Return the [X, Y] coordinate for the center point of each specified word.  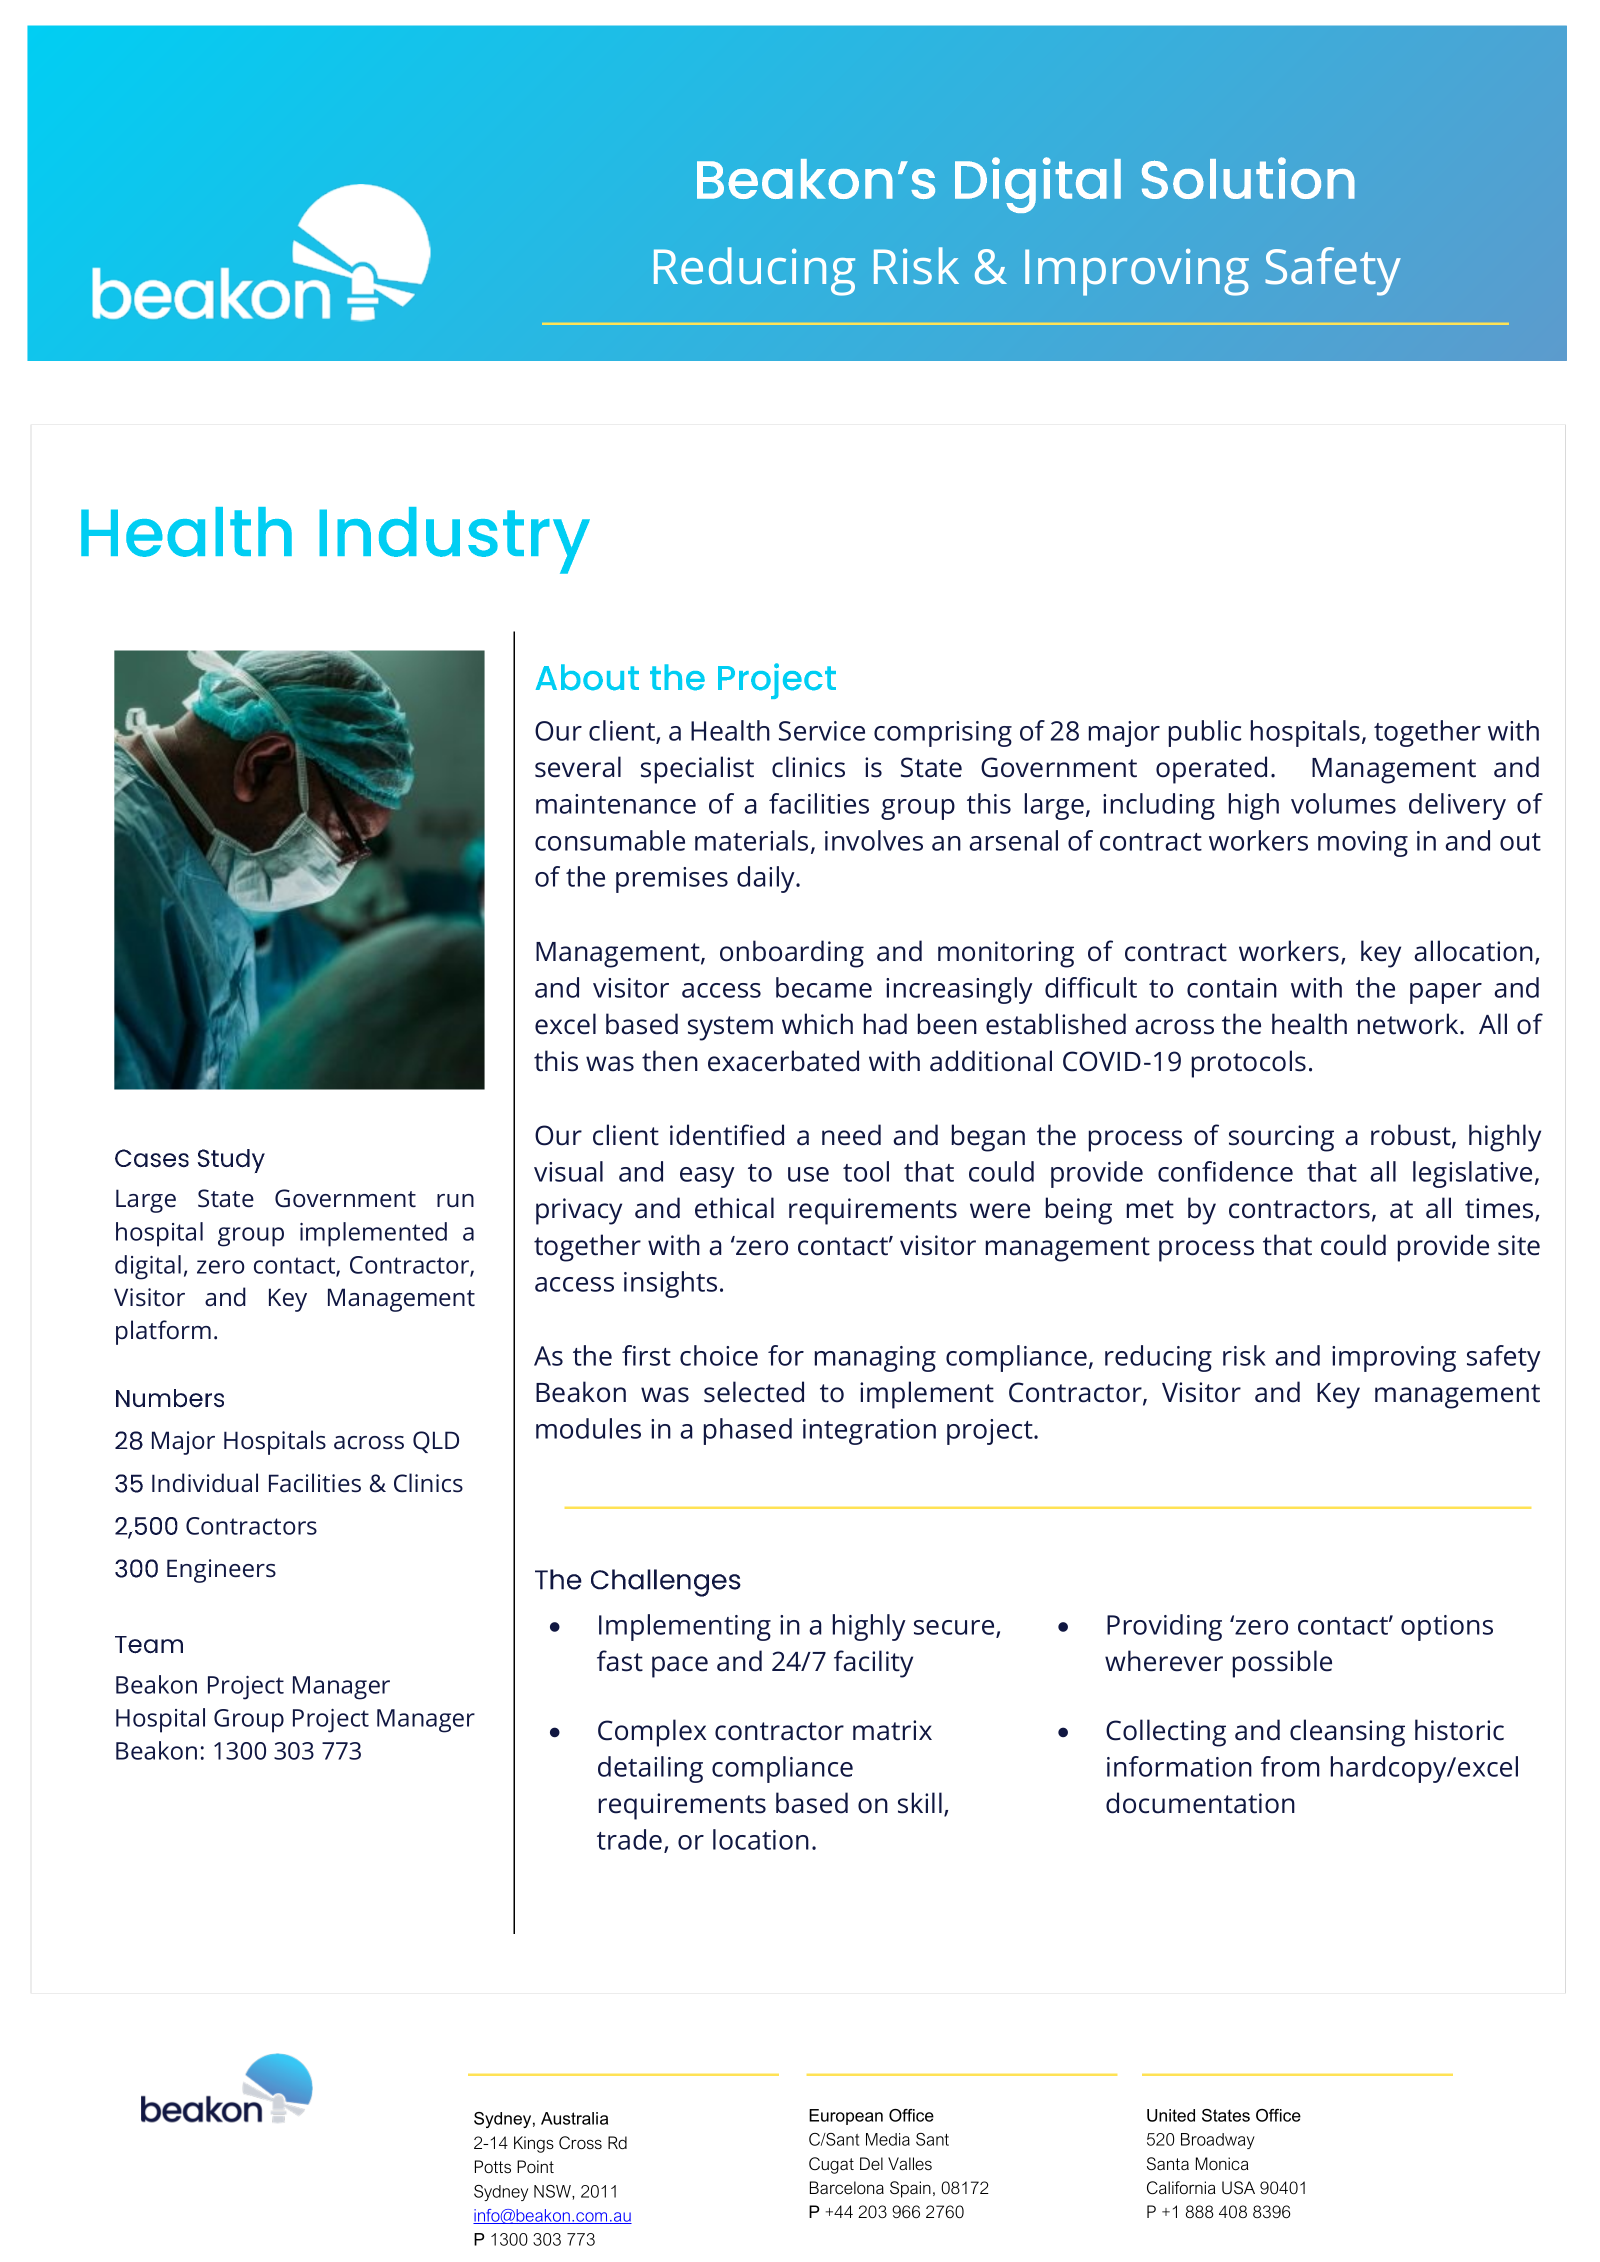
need [851, 1135]
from [1290, 1766]
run [455, 1200]
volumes [1343, 803]
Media [888, 2139]
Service [822, 731]
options [1447, 1628]
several [578, 767]
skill [920, 1803]
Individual [205, 1482]
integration [869, 1432]
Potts [493, 2167]
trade [629, 1839]
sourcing [1281, 1138]
